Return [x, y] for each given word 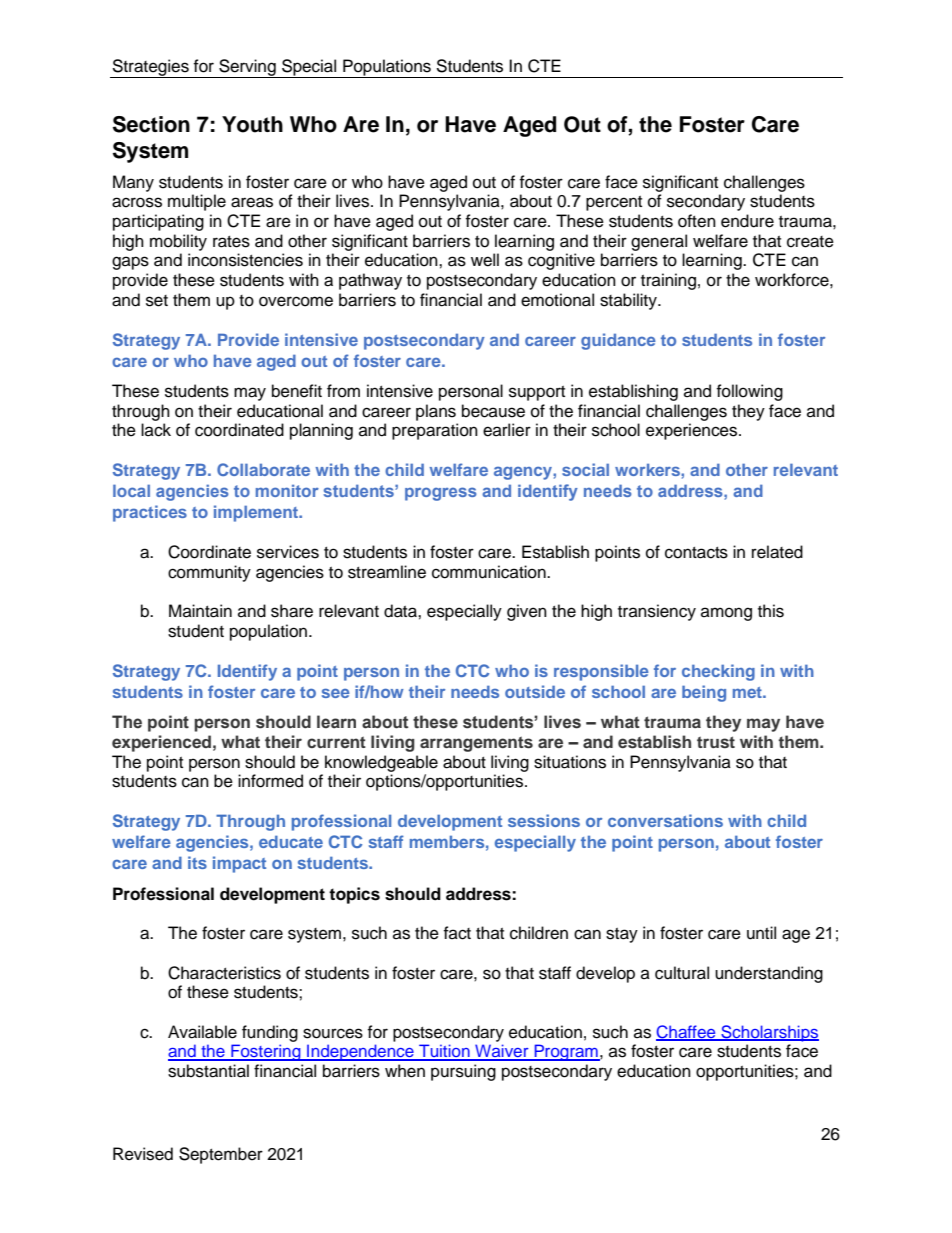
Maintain [200, 611]
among [726, 614]
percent [614, 203]
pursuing [463, 1072]
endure [747, 221]
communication [490, 572]
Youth [252, 124]
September [221, 1155]
